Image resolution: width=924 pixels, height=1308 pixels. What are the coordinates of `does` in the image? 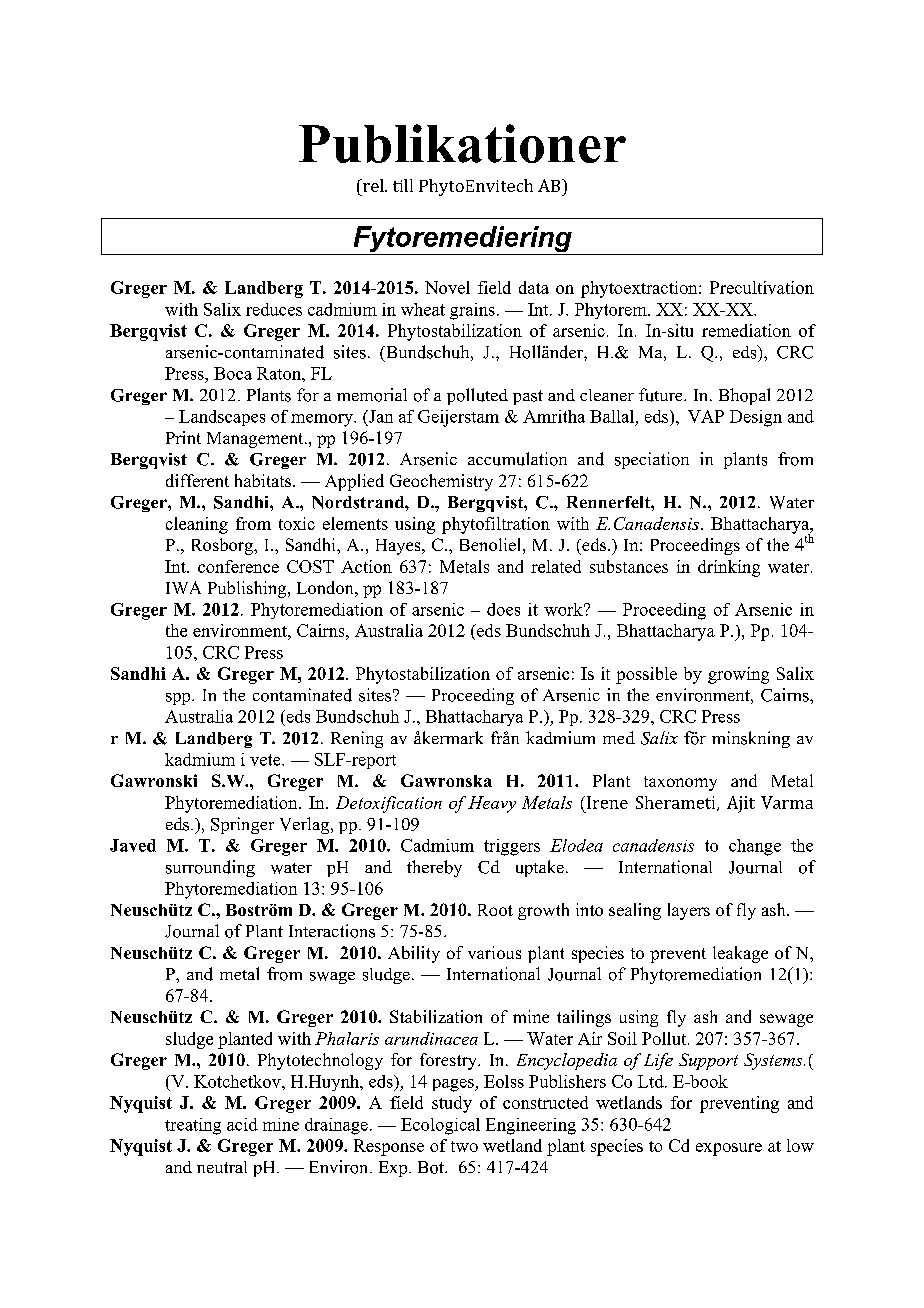 It's located at (503, 609).
